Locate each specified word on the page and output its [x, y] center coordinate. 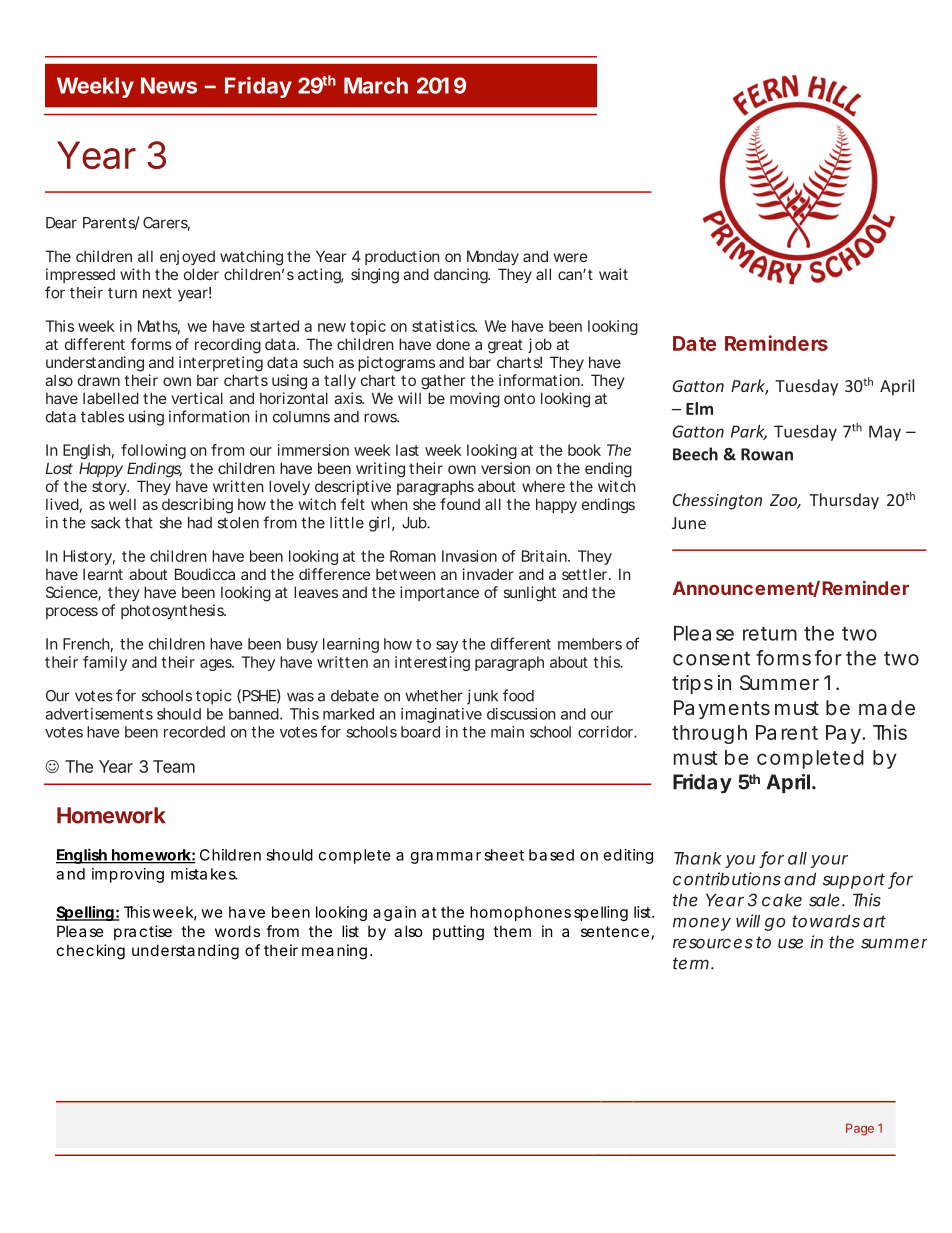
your [829, 861]
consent [711, 658]
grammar [446, 858]
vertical [197, 398]
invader [488, 574]
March [376, 85]
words [237, 931]
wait [613, 274]
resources [713, 943]
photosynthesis [173, 611]
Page [860, 1129]
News [169, 85]
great [505, 346]
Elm [699, 408]
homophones [520, 913]
